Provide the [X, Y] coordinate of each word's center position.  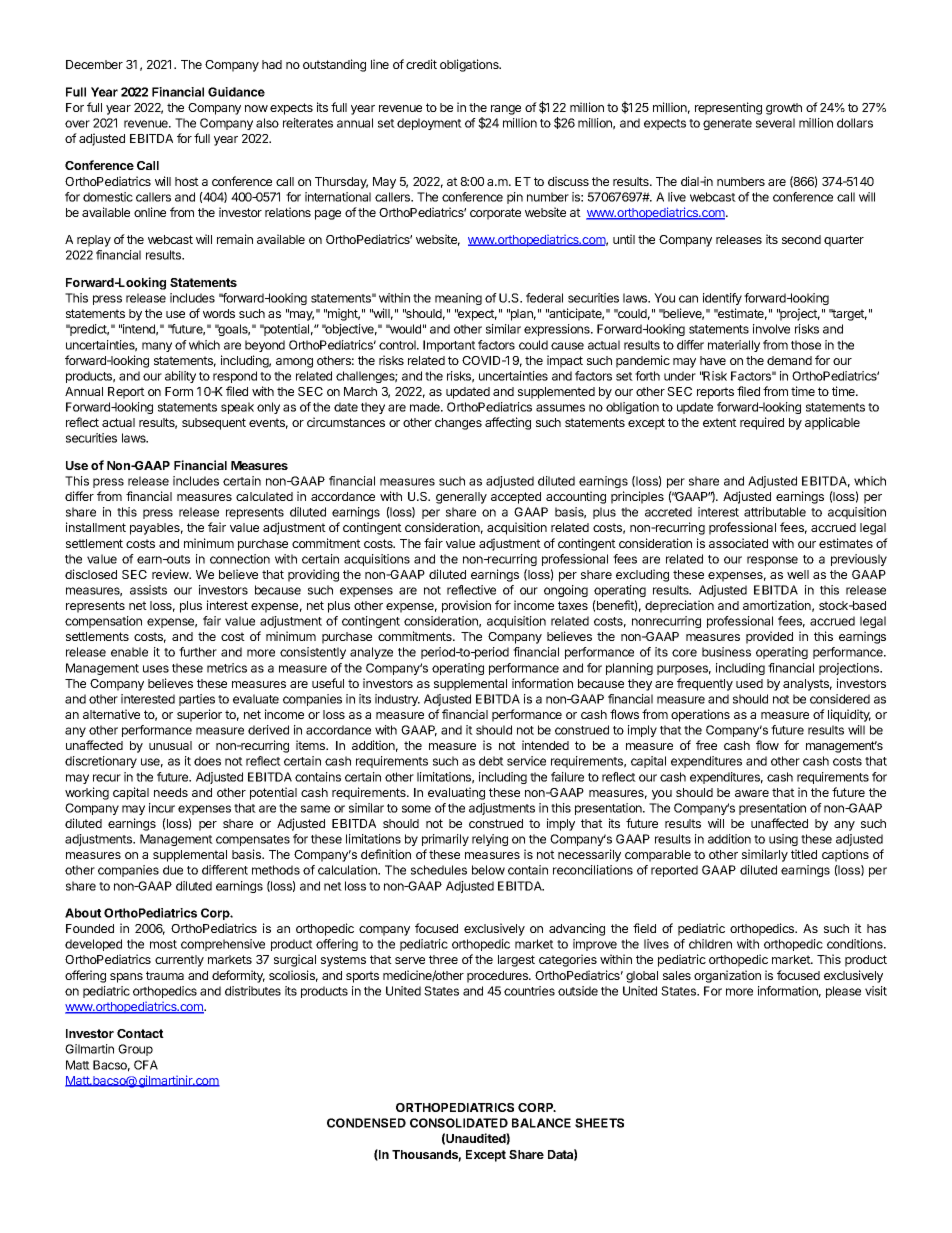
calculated [264, 496]
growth [784, 109]
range [506, 110]
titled [804, 854]
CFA [146, 1065]
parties [197, 700]
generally [461, 498]
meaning [458, 299]
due [173, 870]
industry [397, 700]
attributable [775, 512]
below [488, 870]
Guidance [236, 92]
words [219, 313]
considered [840, 699]
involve [771, 329]
